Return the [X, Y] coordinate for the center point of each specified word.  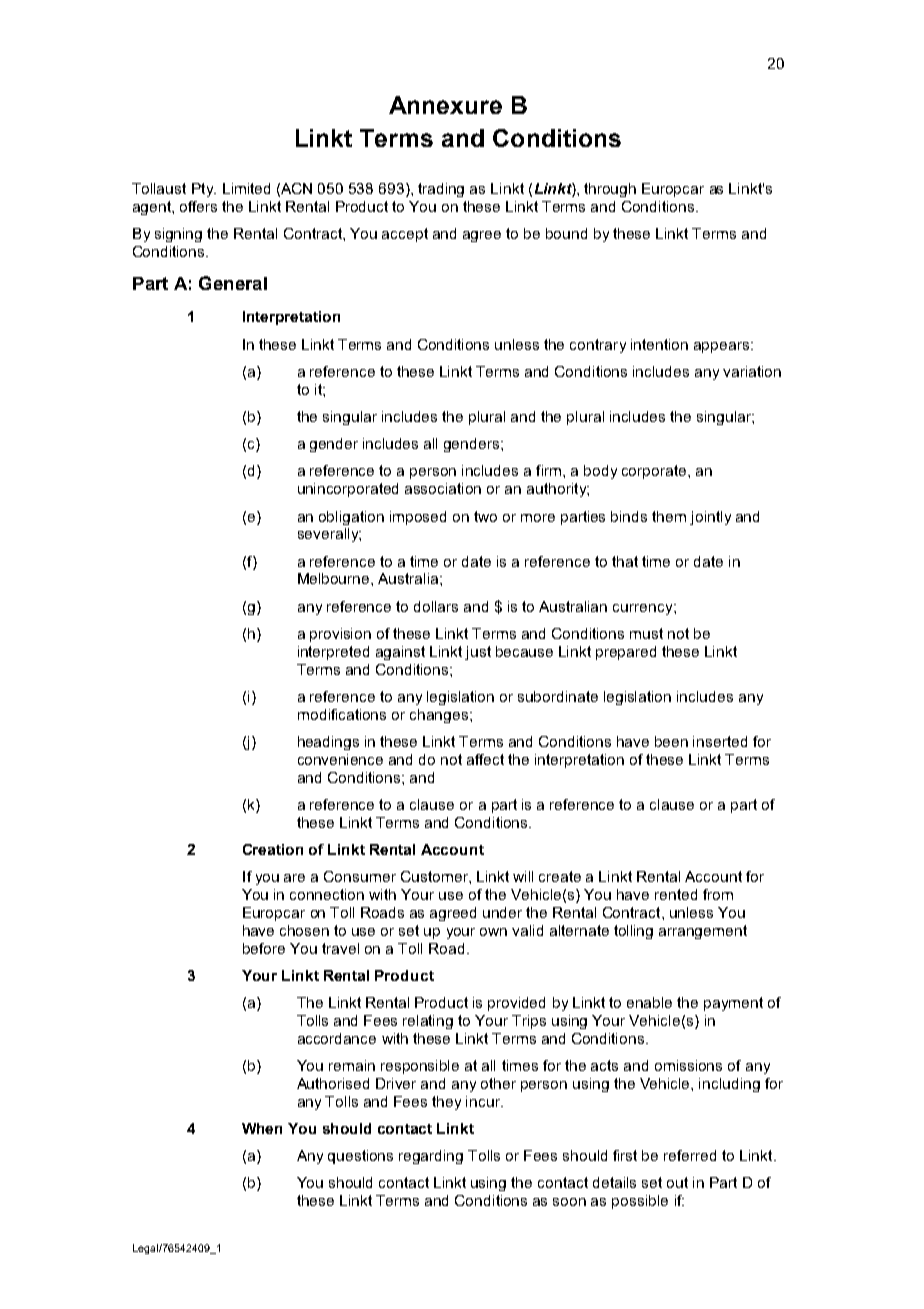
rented [676, 894]
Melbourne [335, 578]
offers [198, 206]
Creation [273, 849]
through [610, 190]
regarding [431, 1157]
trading [441, 190]
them [669, 516]
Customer [435, 876]
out [677, 1182]
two [485, 516]
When [262, 1128]
